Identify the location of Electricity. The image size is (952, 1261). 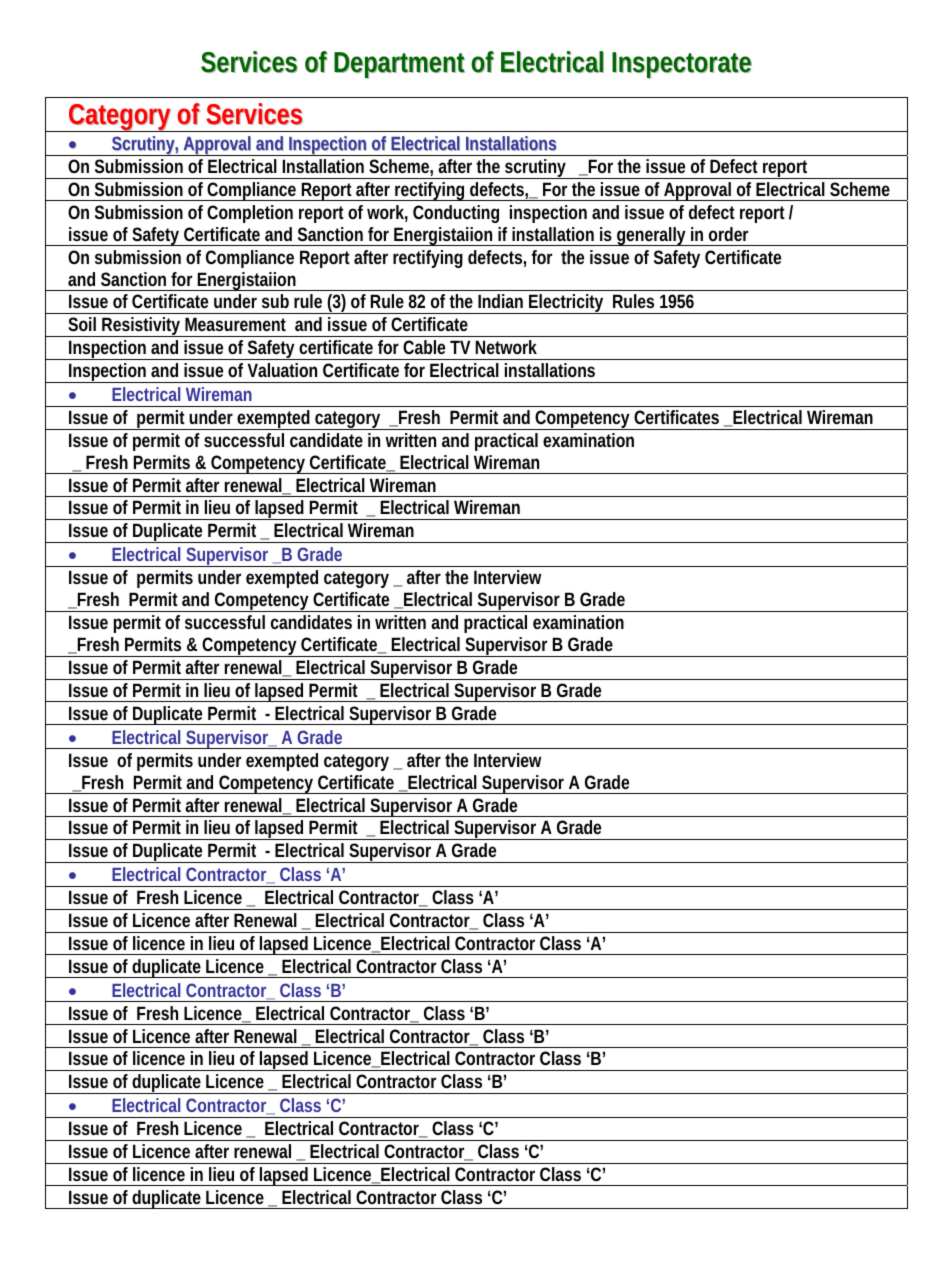
(567, 304).
